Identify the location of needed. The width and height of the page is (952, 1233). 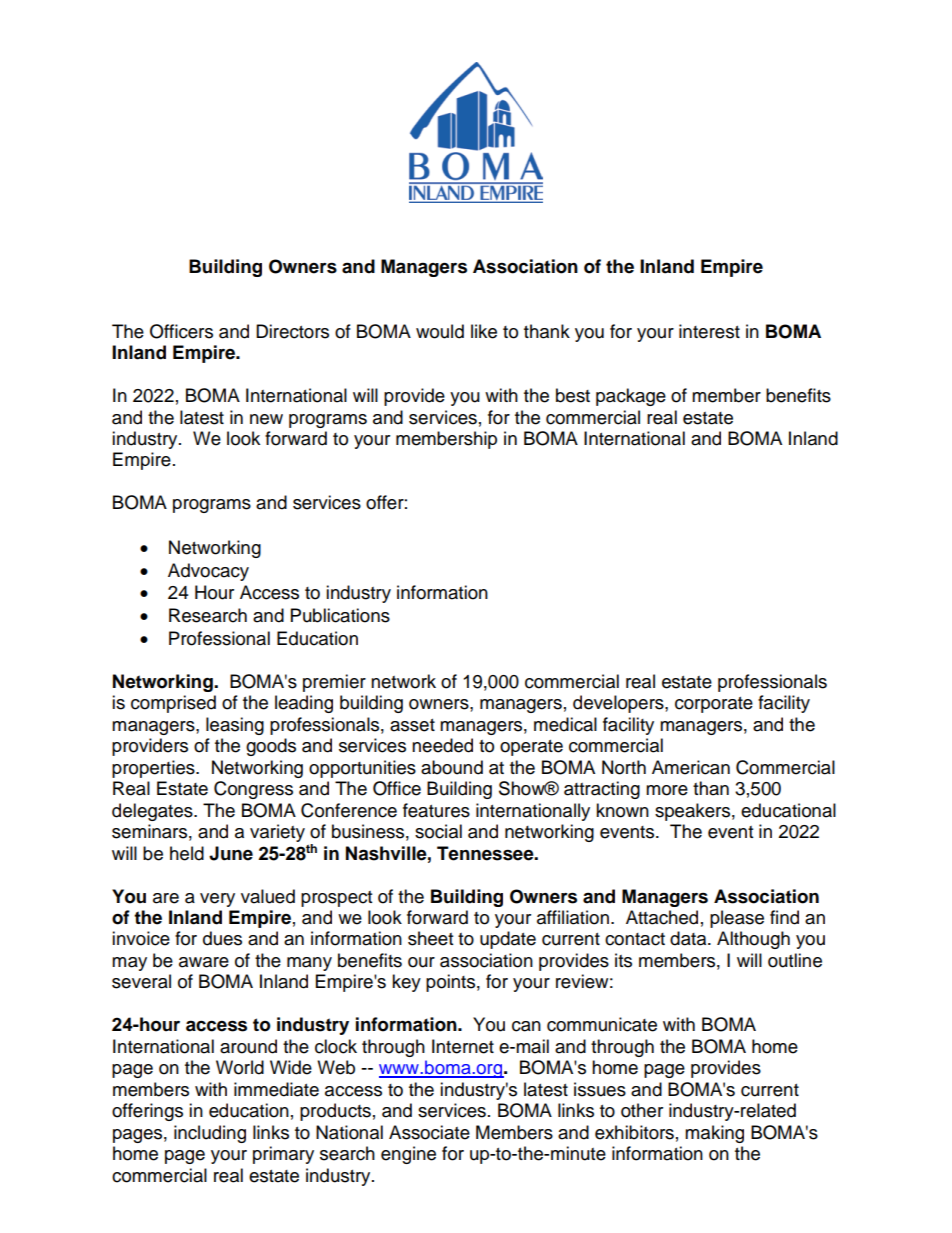
(442, 745).
